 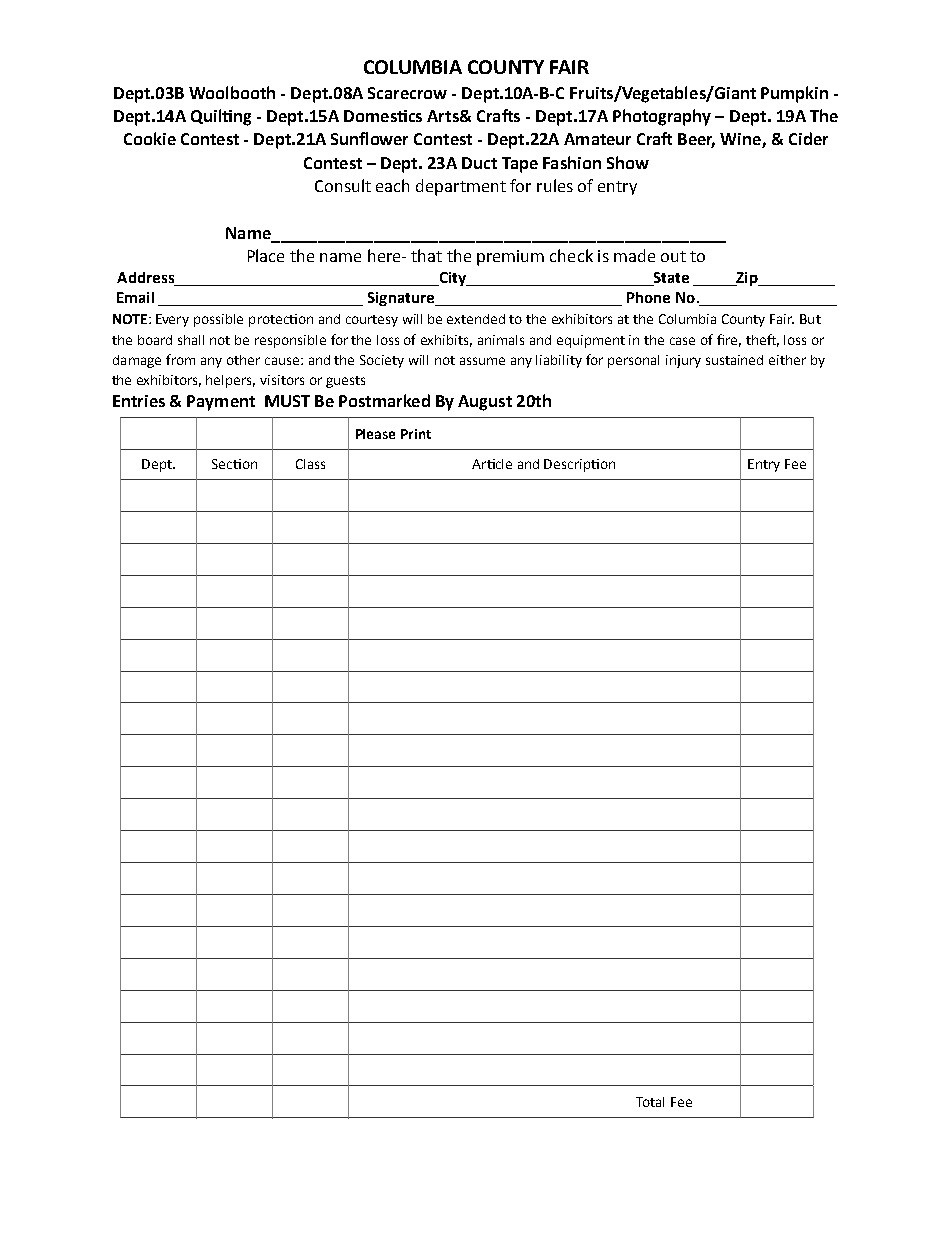 I want to click on Total, so click(x=650, y=1102).
